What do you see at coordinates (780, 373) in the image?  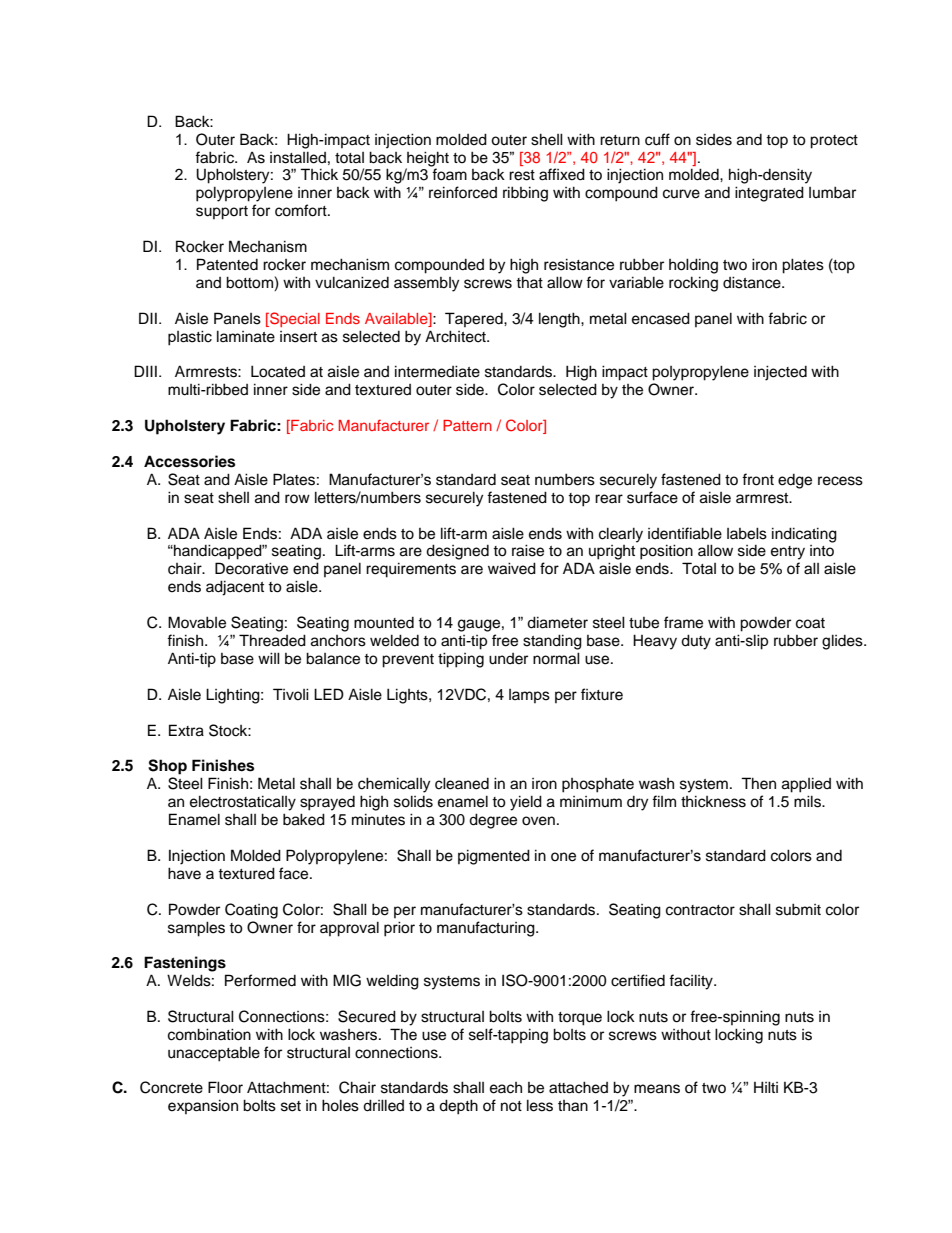 I see `injected` at bounding box center [780, 373].
